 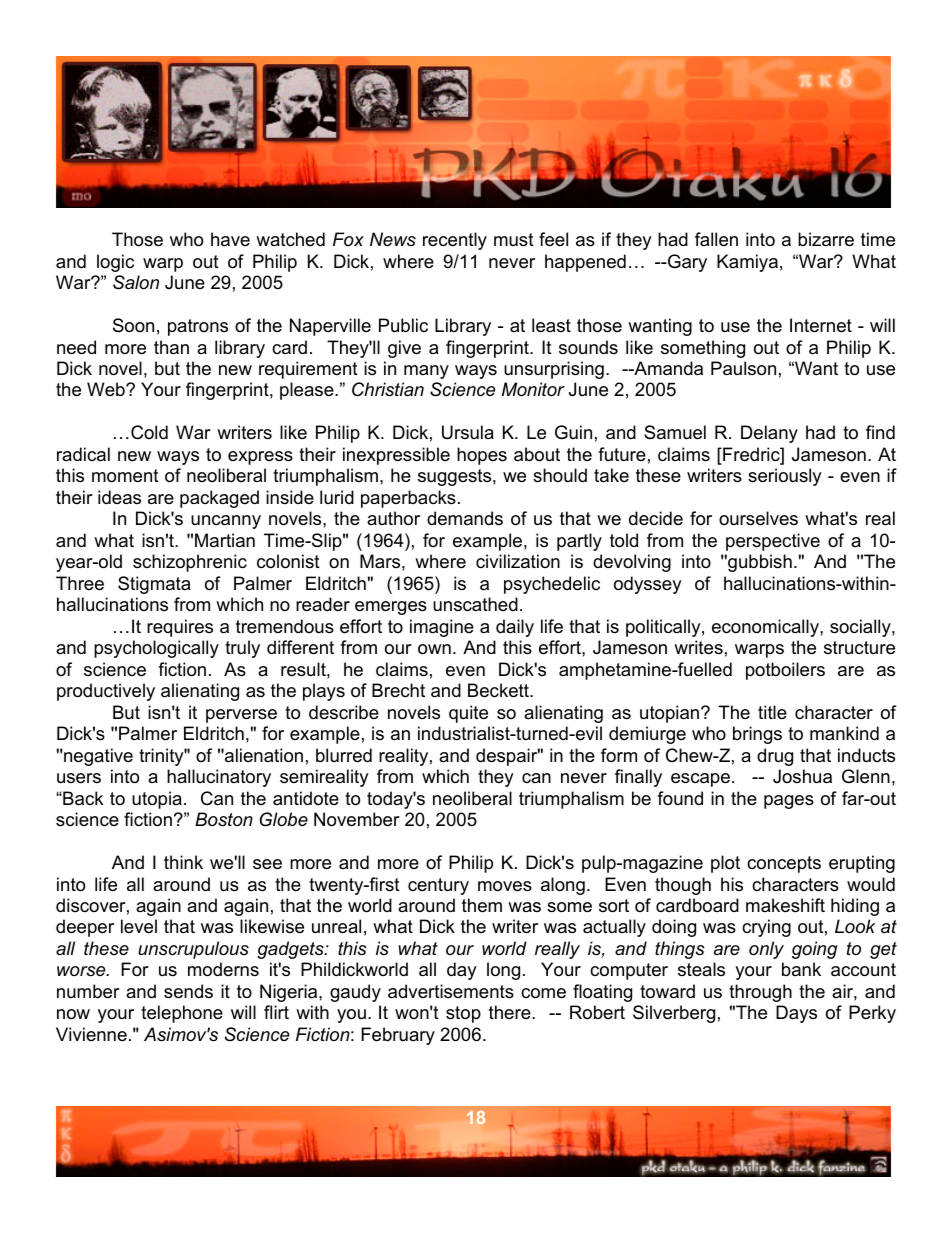 I want to click on economically, so click(x=766, y=628).
